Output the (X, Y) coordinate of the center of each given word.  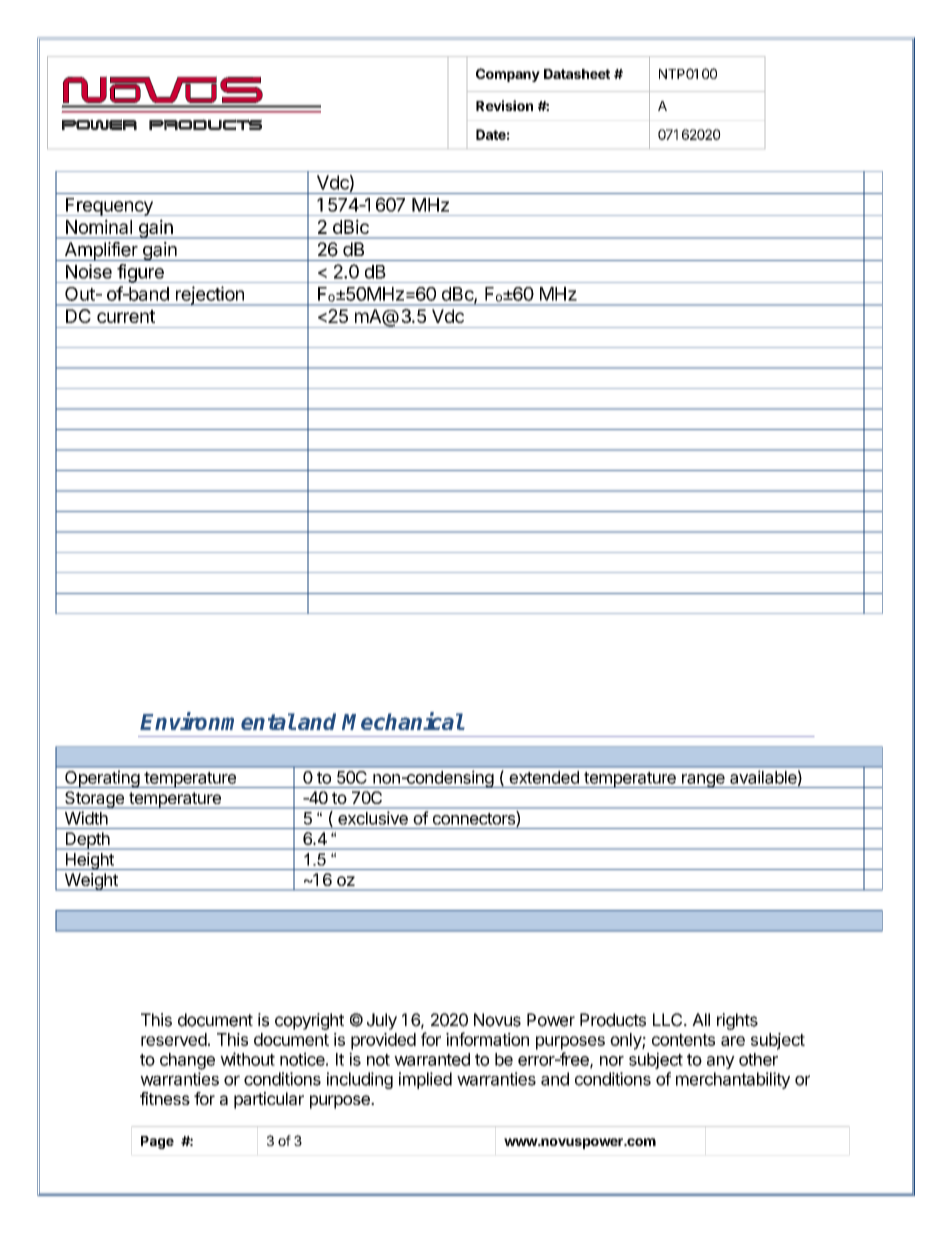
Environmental (218, 721)
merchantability (733, 1080)
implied (425, 1080)
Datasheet (577, 74)
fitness (165, 1098)
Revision (504, 105)
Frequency (109, 207)
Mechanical (403, 721)
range (703, 781)
